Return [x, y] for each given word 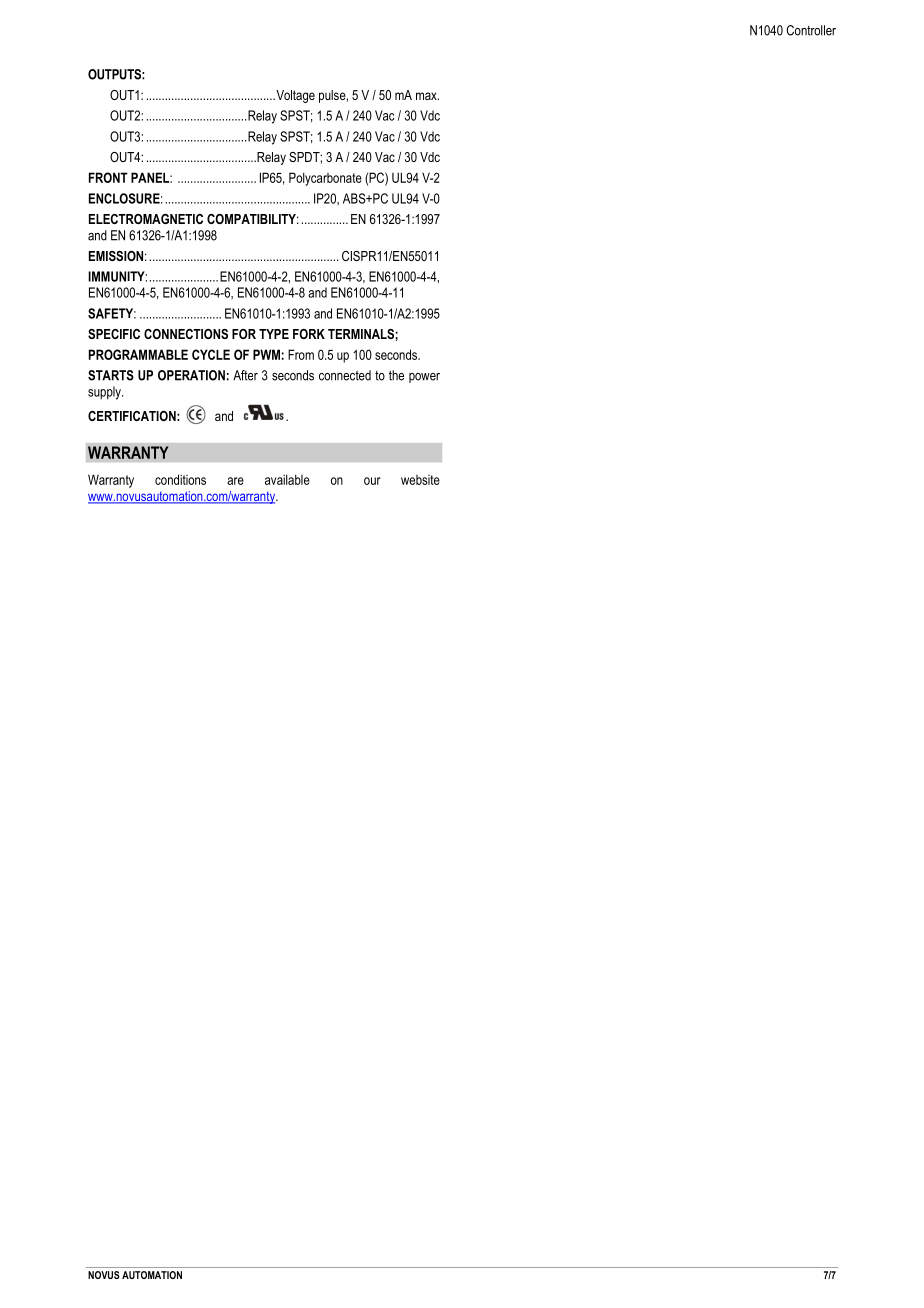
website [420, 480]
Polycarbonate [325, 179]
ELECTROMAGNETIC [146, 219]
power [424, 378]
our [372, 481]
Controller [811, 30]
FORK [309, 334]
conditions [180, 479]
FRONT [108, 177]
